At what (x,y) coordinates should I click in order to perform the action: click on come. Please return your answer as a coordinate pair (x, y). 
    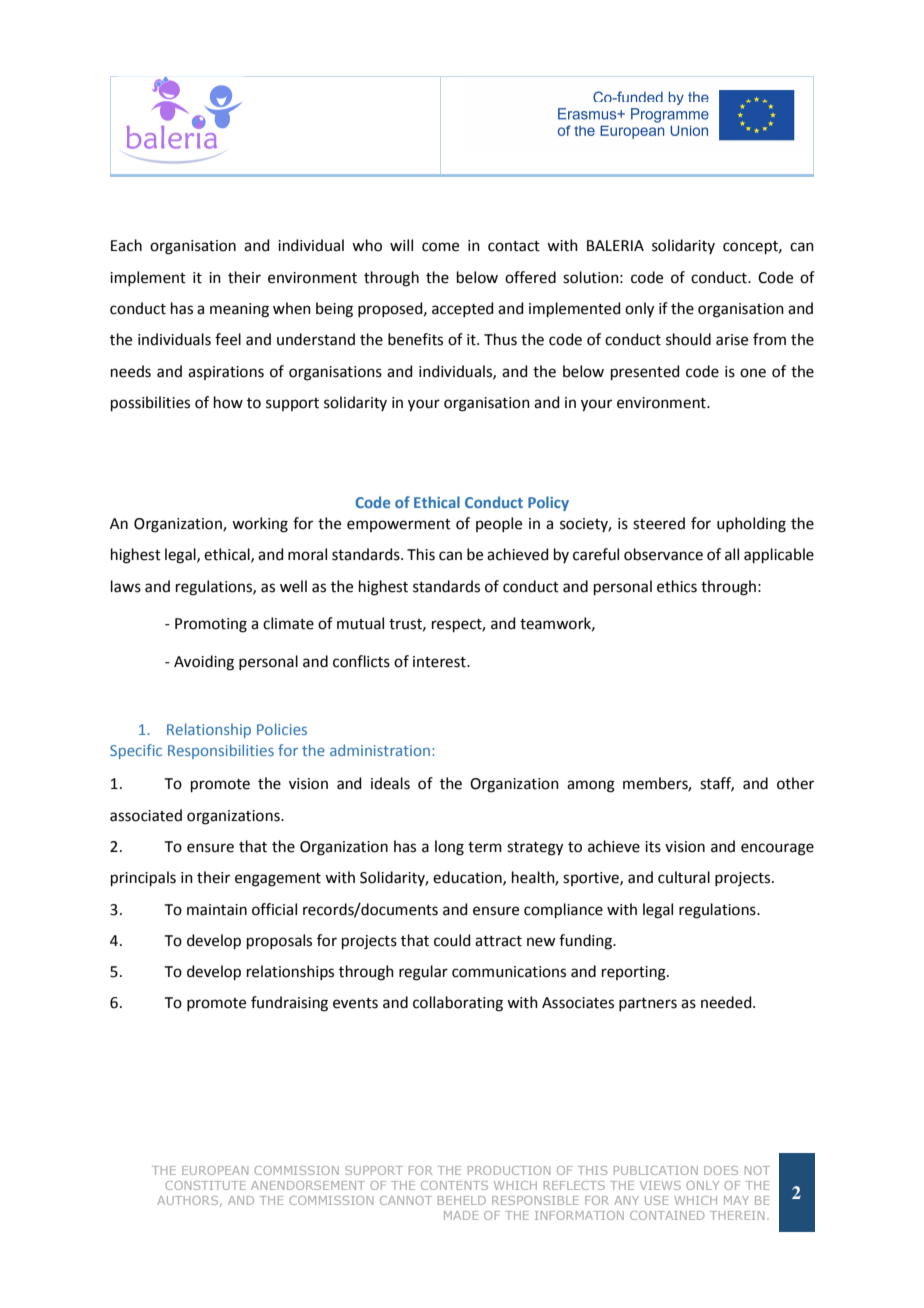
    Looking at the image, I should click on (440, 247).
